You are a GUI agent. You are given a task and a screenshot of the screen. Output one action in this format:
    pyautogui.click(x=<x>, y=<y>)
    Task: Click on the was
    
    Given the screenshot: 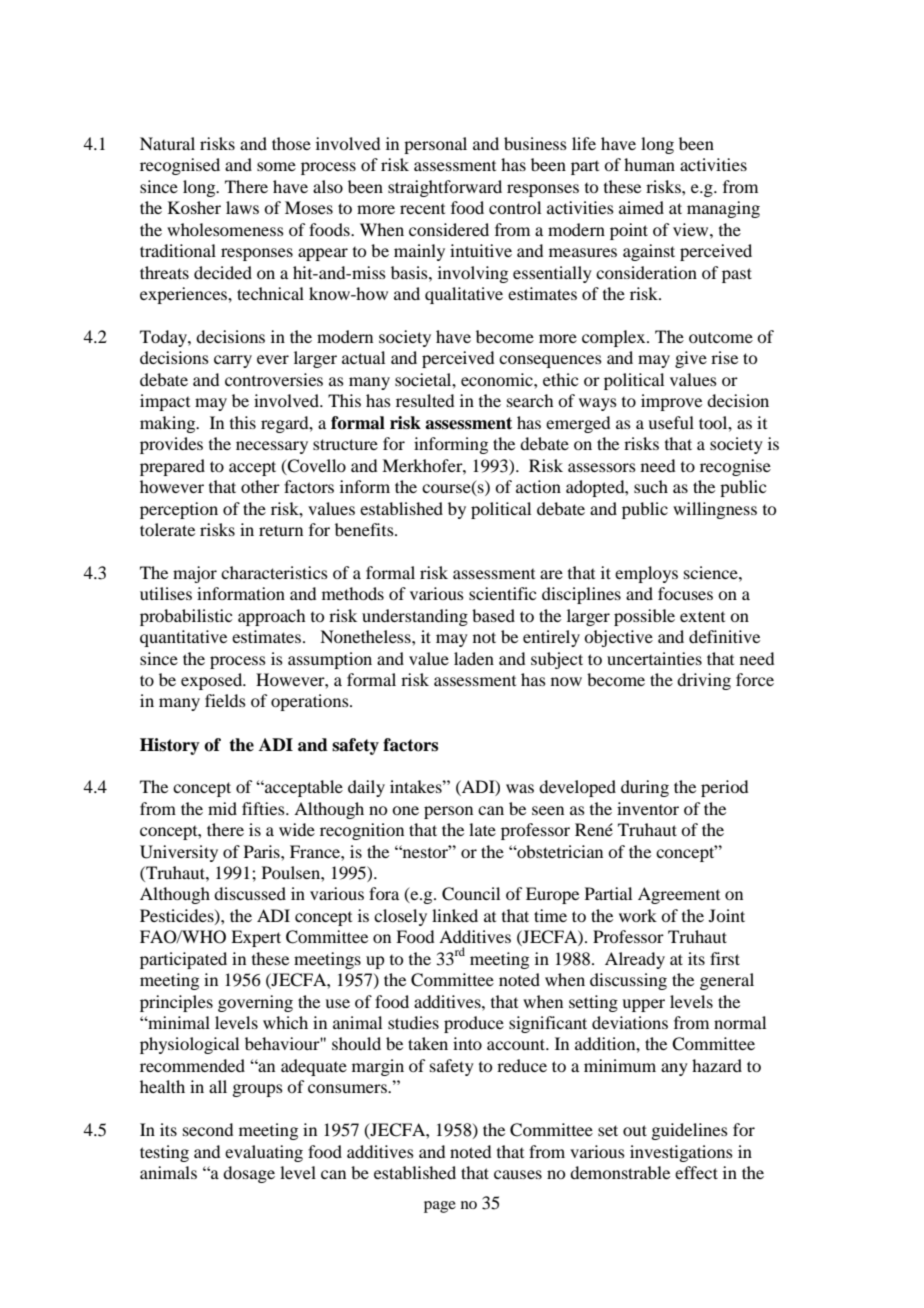 What is the action you would take?
    pyautogui.click(x=520, y=788)
